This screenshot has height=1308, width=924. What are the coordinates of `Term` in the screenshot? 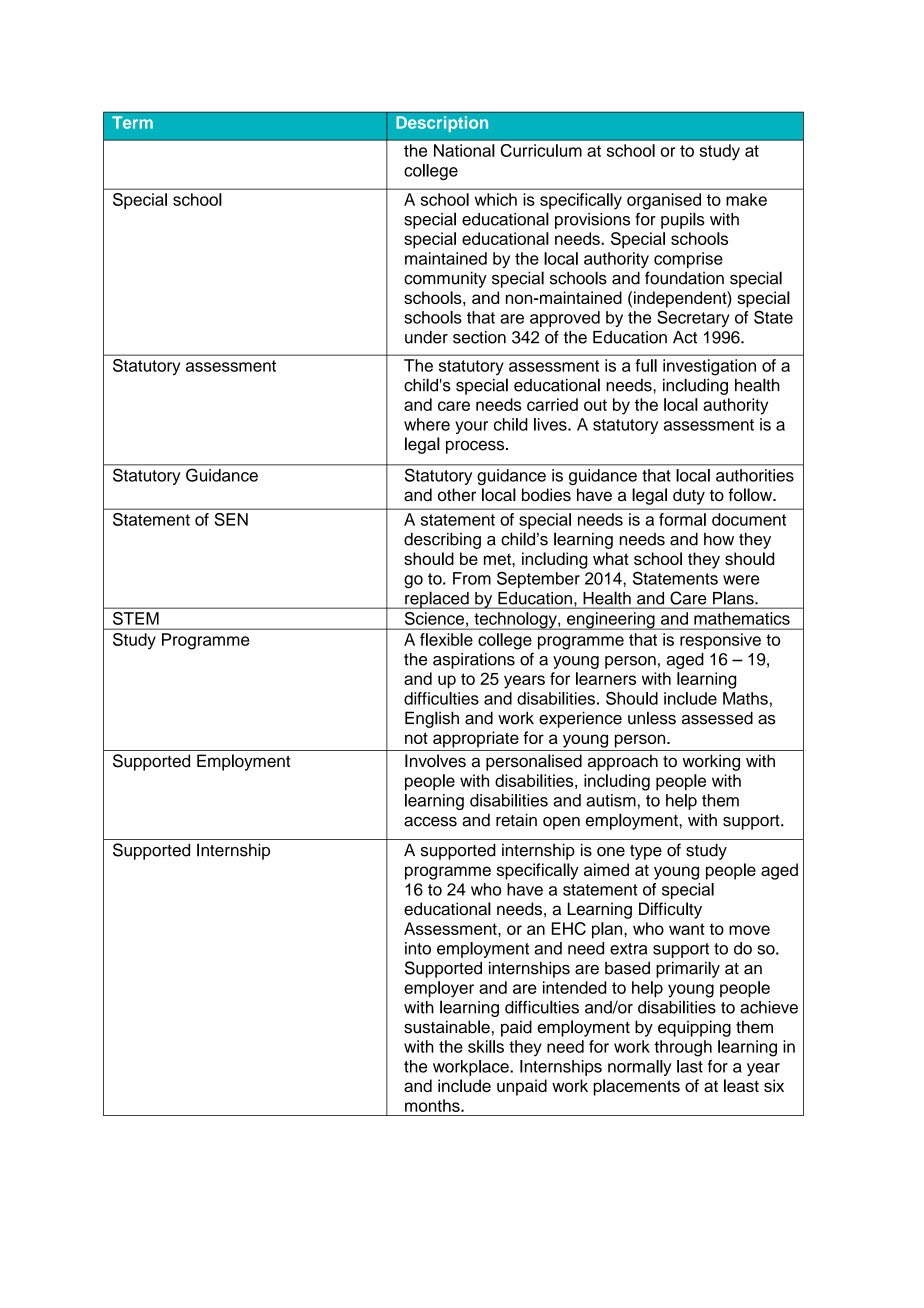 It's located at (132, 122).
